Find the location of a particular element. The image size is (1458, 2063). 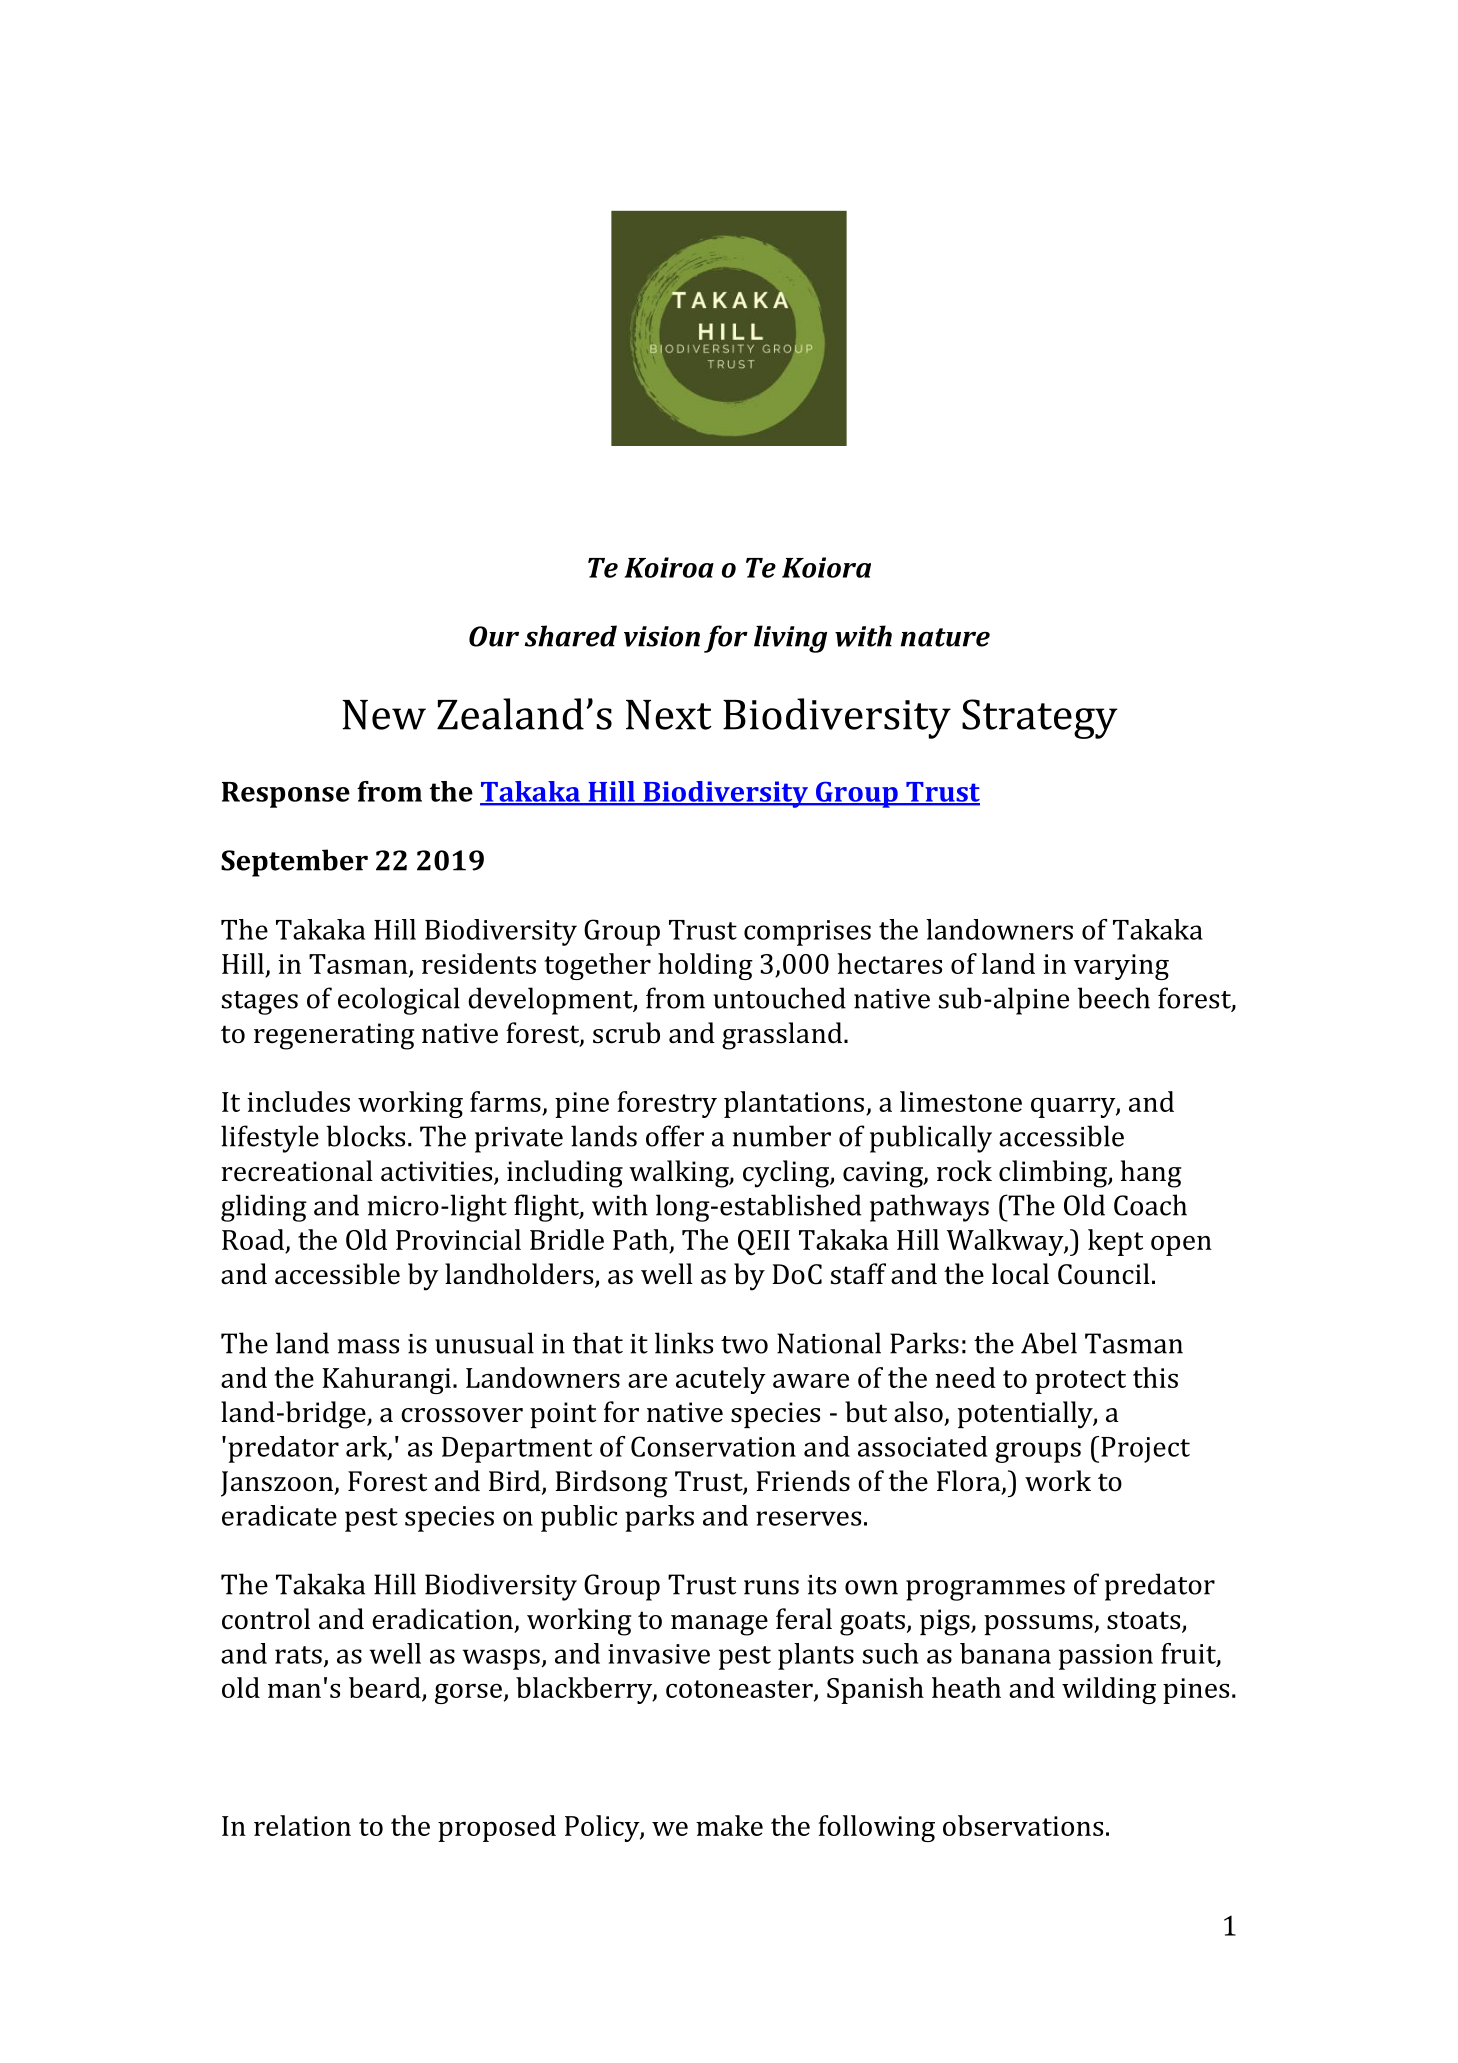

Strategy is located at coordinates (1040, 719).
